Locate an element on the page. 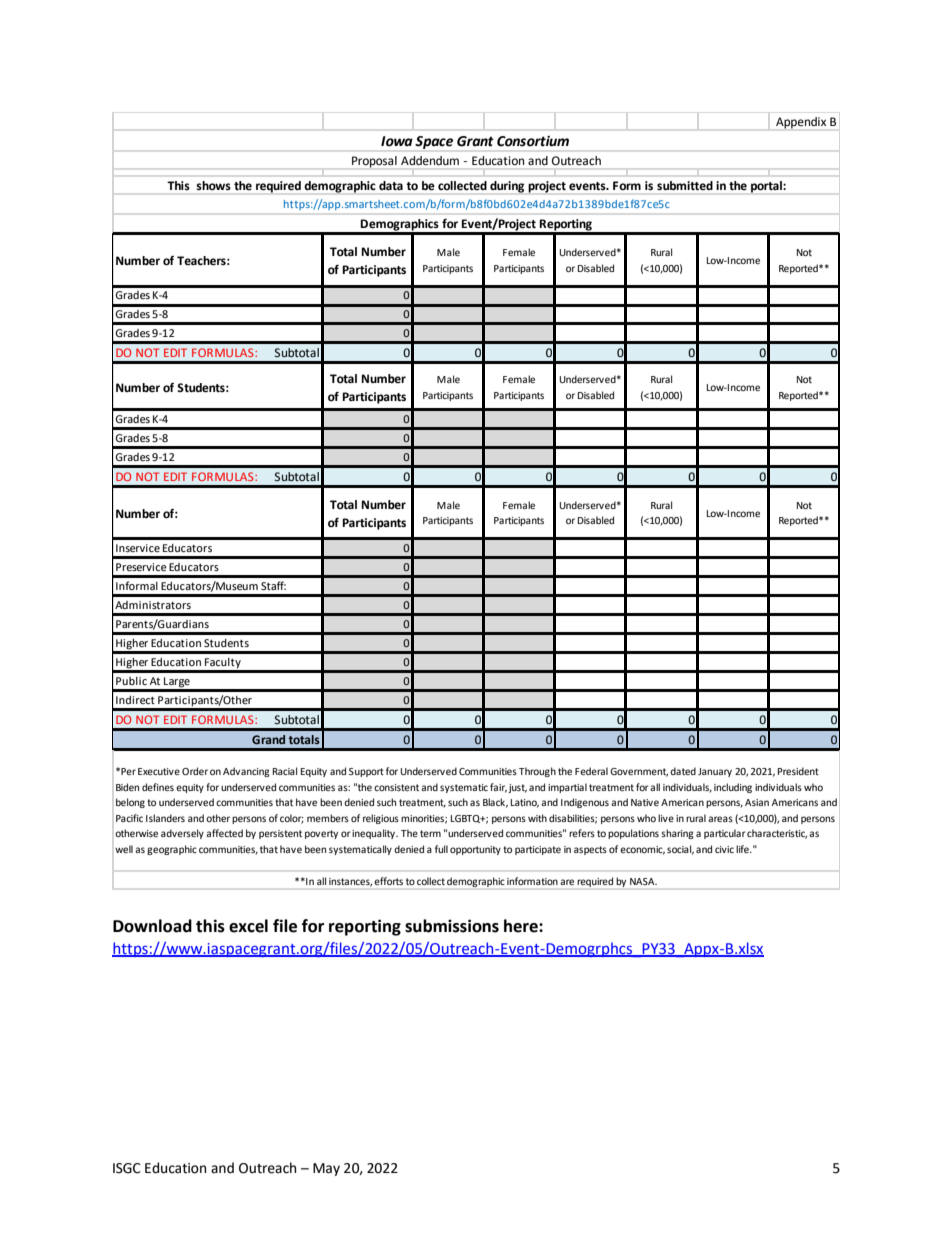 Image resolution: width=952 pixels, height=1233 pixels. Through is located at coordinates (537, 772).
